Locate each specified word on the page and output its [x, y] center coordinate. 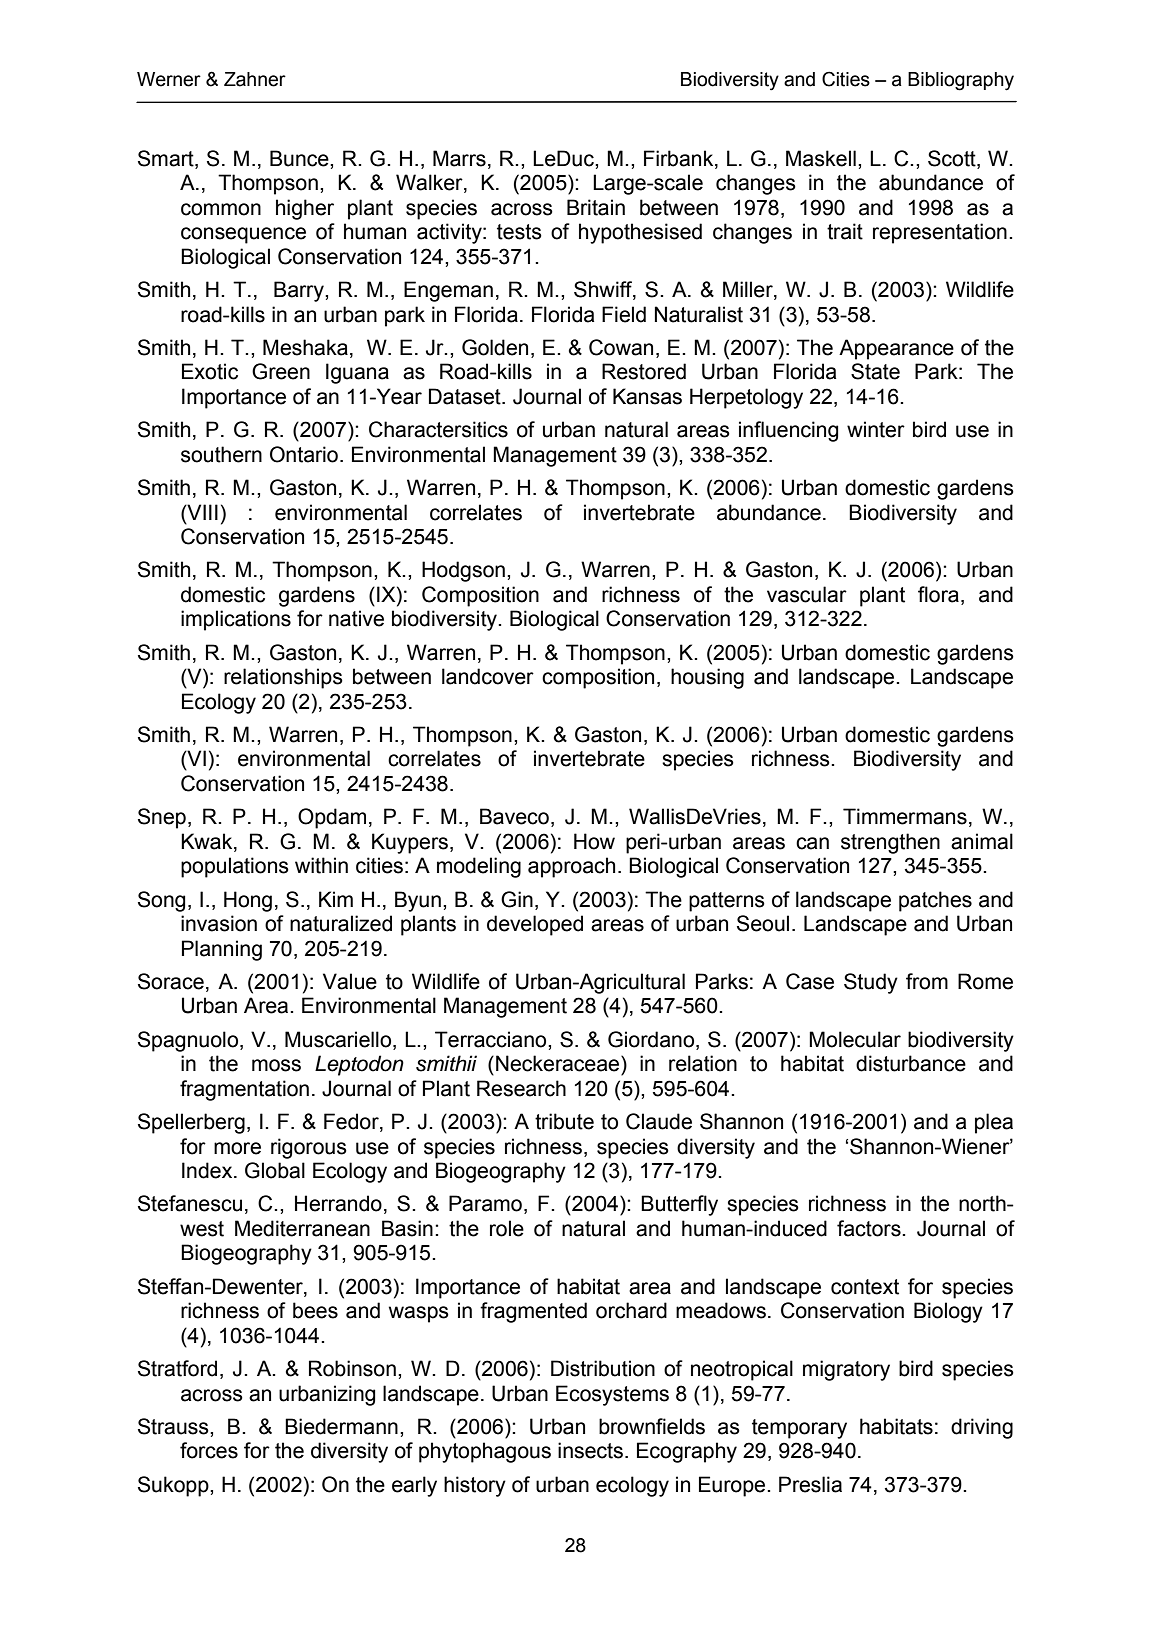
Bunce [300, 158]
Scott [953, 158]
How [594, 841]
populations [235, 867]
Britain [596, 207]
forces [209, 1450]
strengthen [890, 843]
